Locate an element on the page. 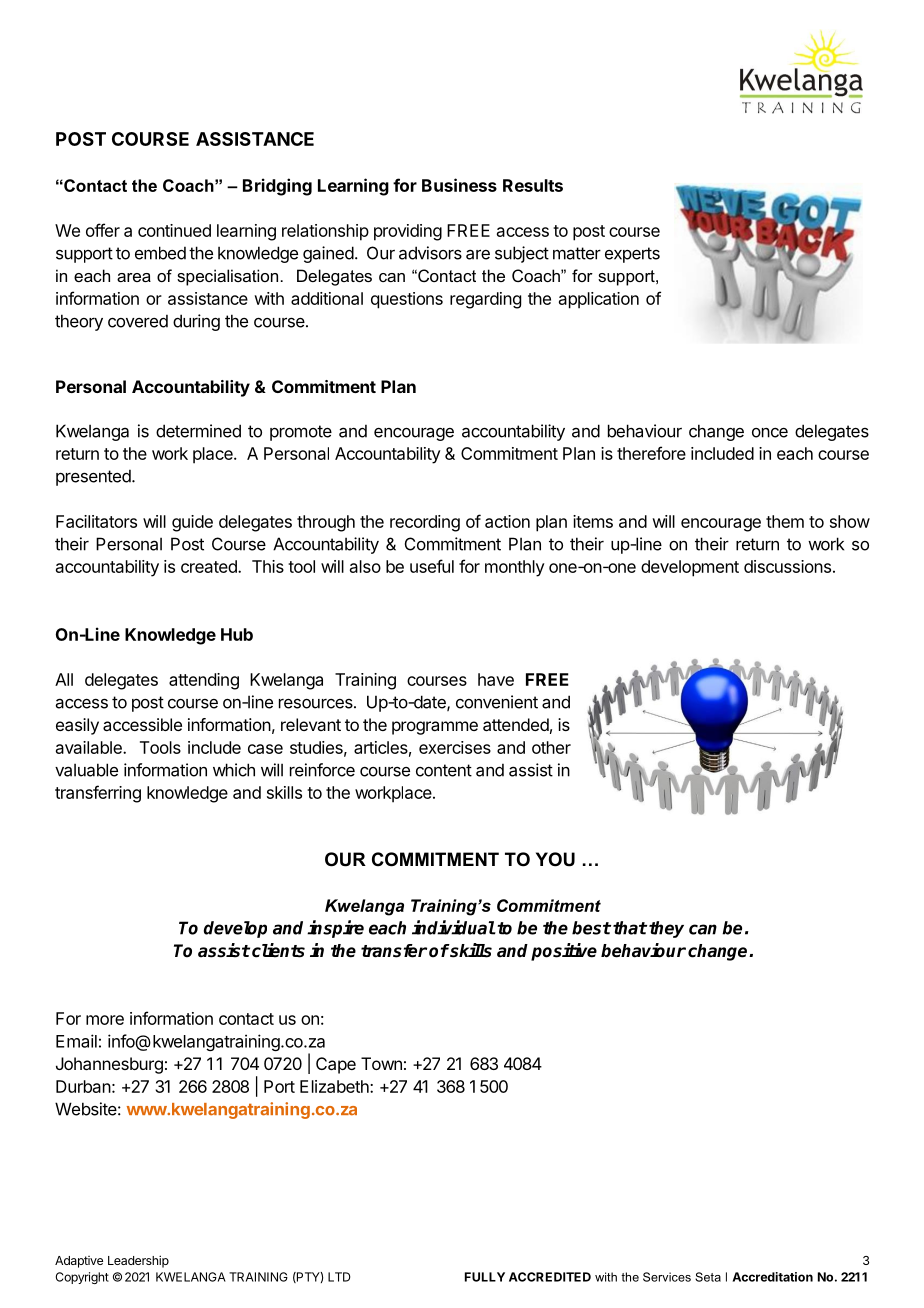 The height and width of the page is (1308, 924). positive is located at coordinates (564, 952).
